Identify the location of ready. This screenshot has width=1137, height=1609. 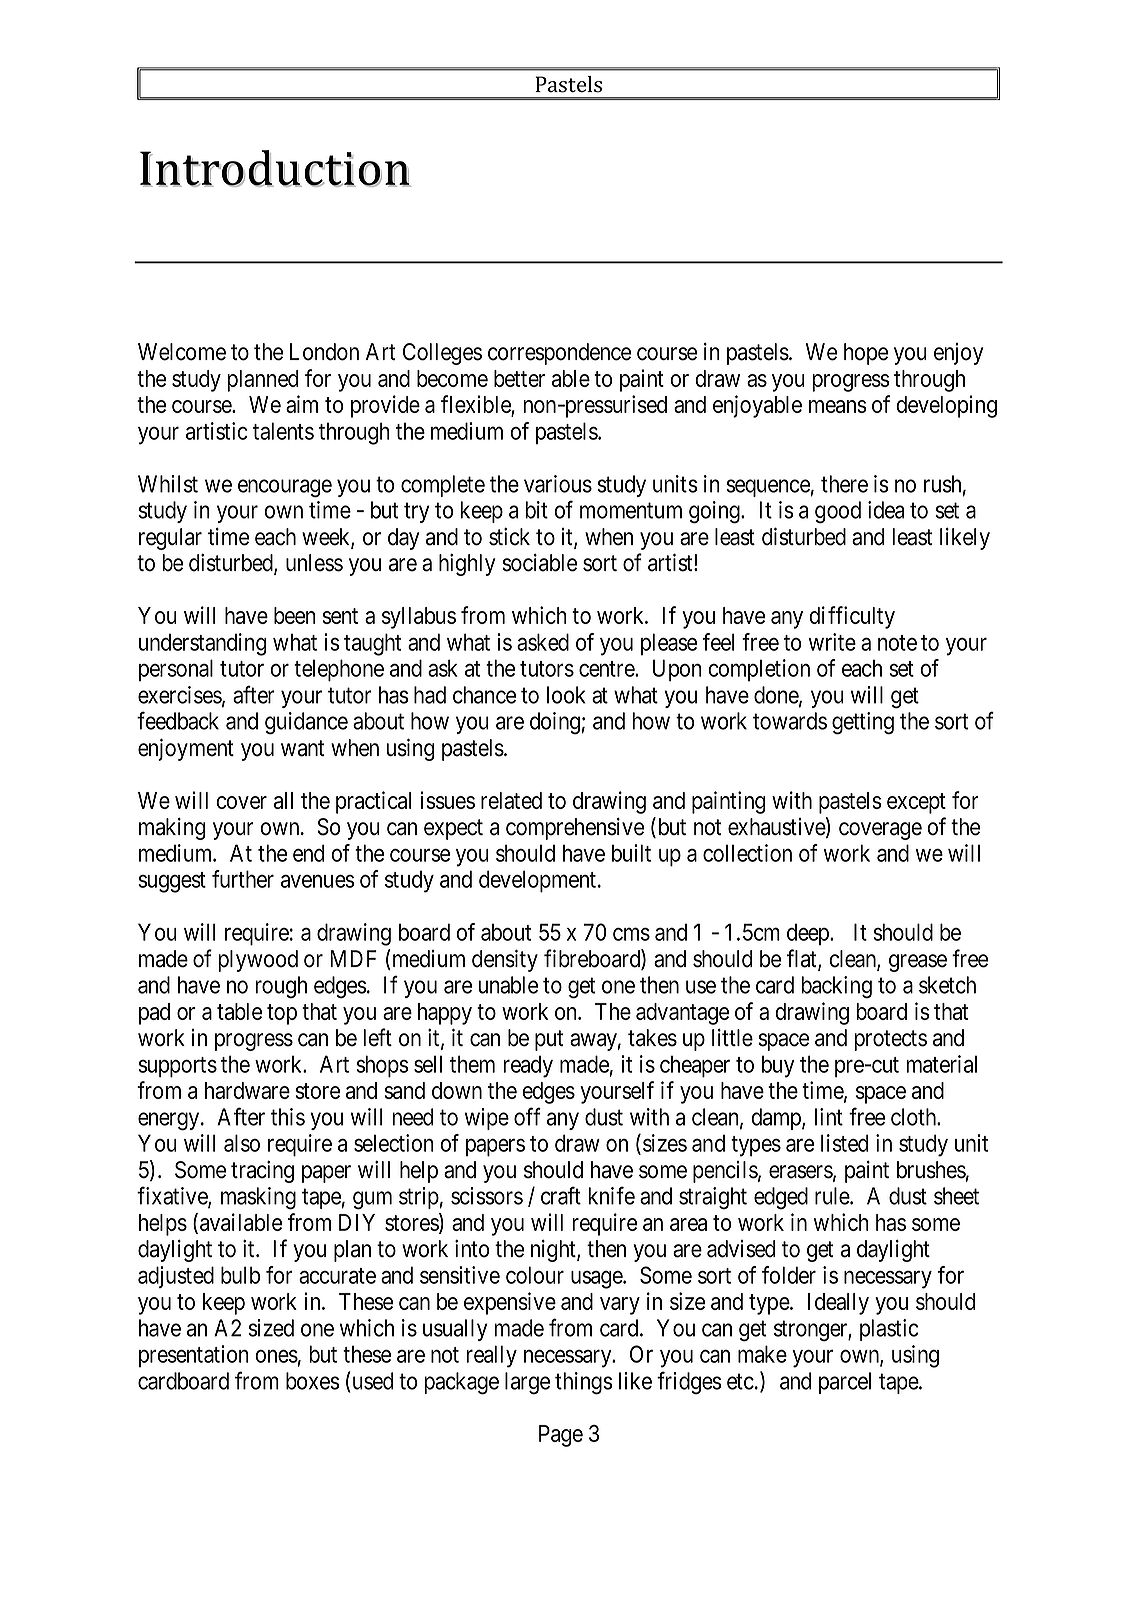
(528, 1067).
